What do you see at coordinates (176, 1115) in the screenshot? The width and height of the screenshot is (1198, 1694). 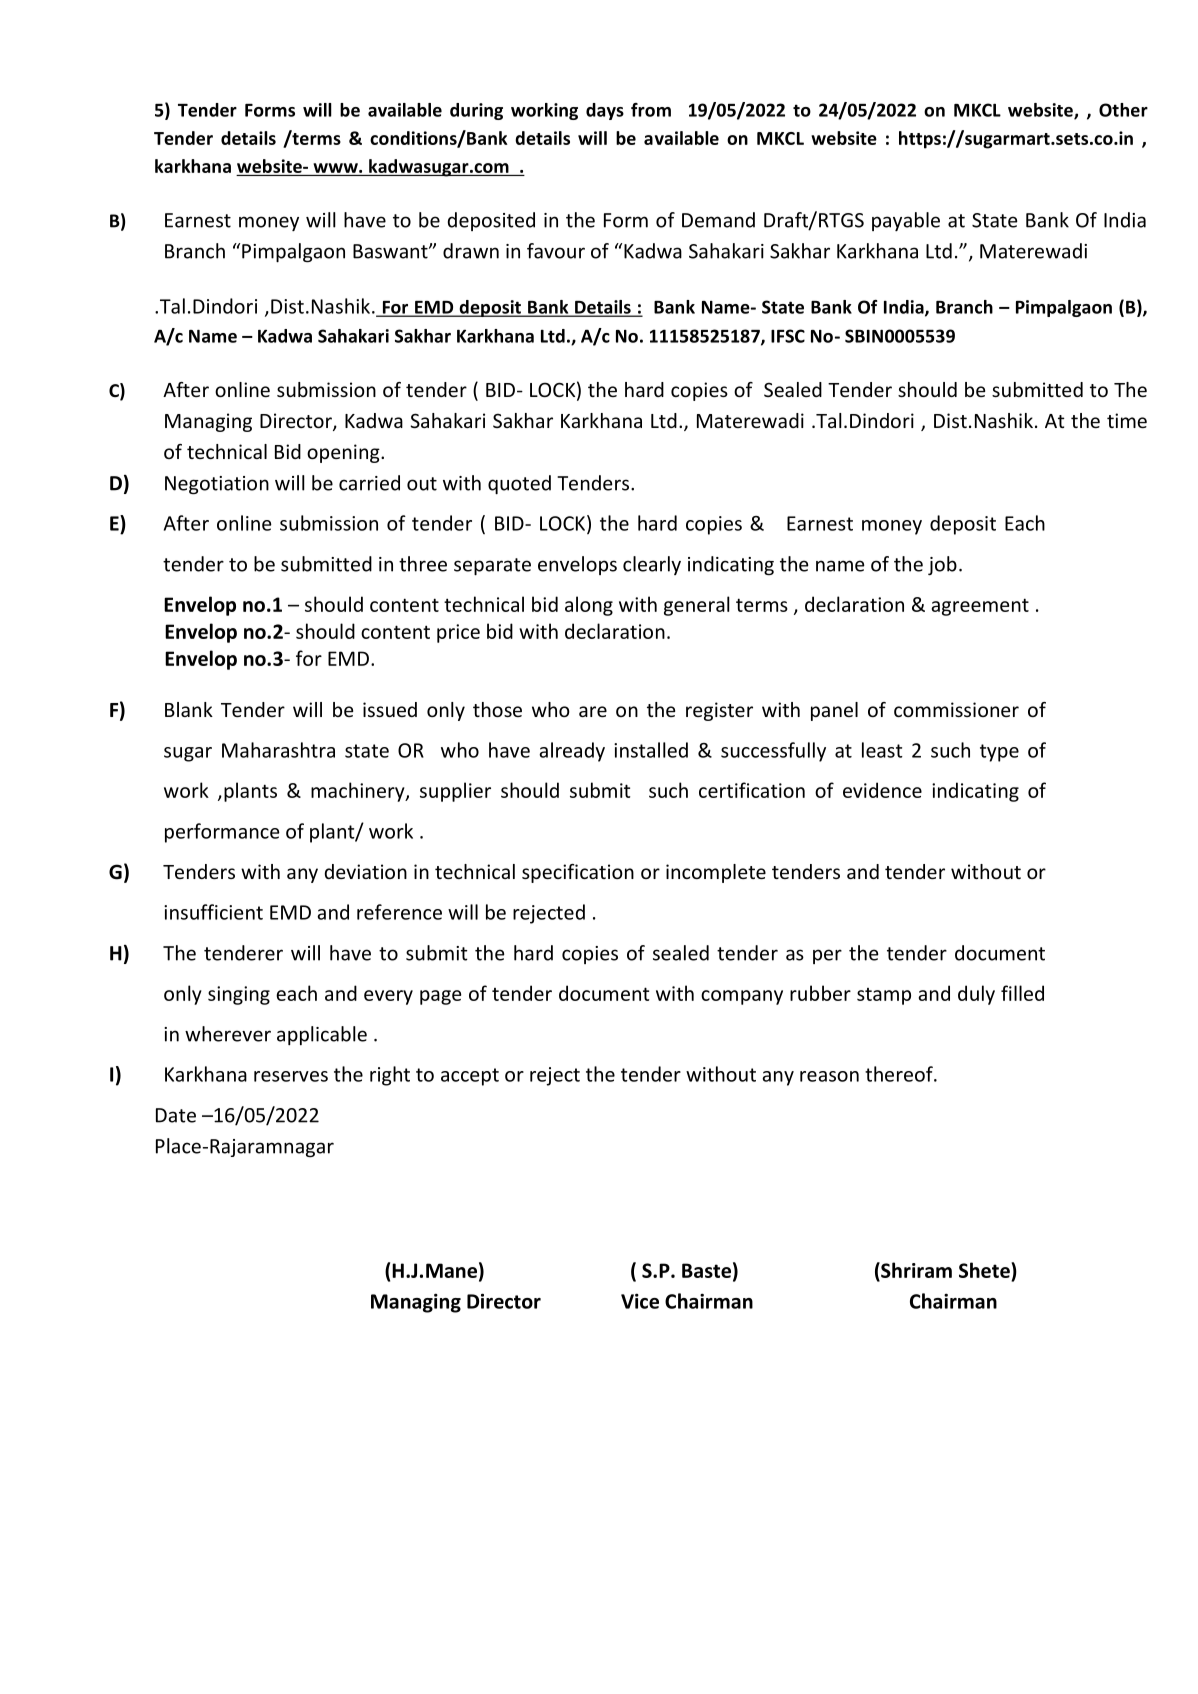 I see `Date` at bounding box center [176, 1115].
